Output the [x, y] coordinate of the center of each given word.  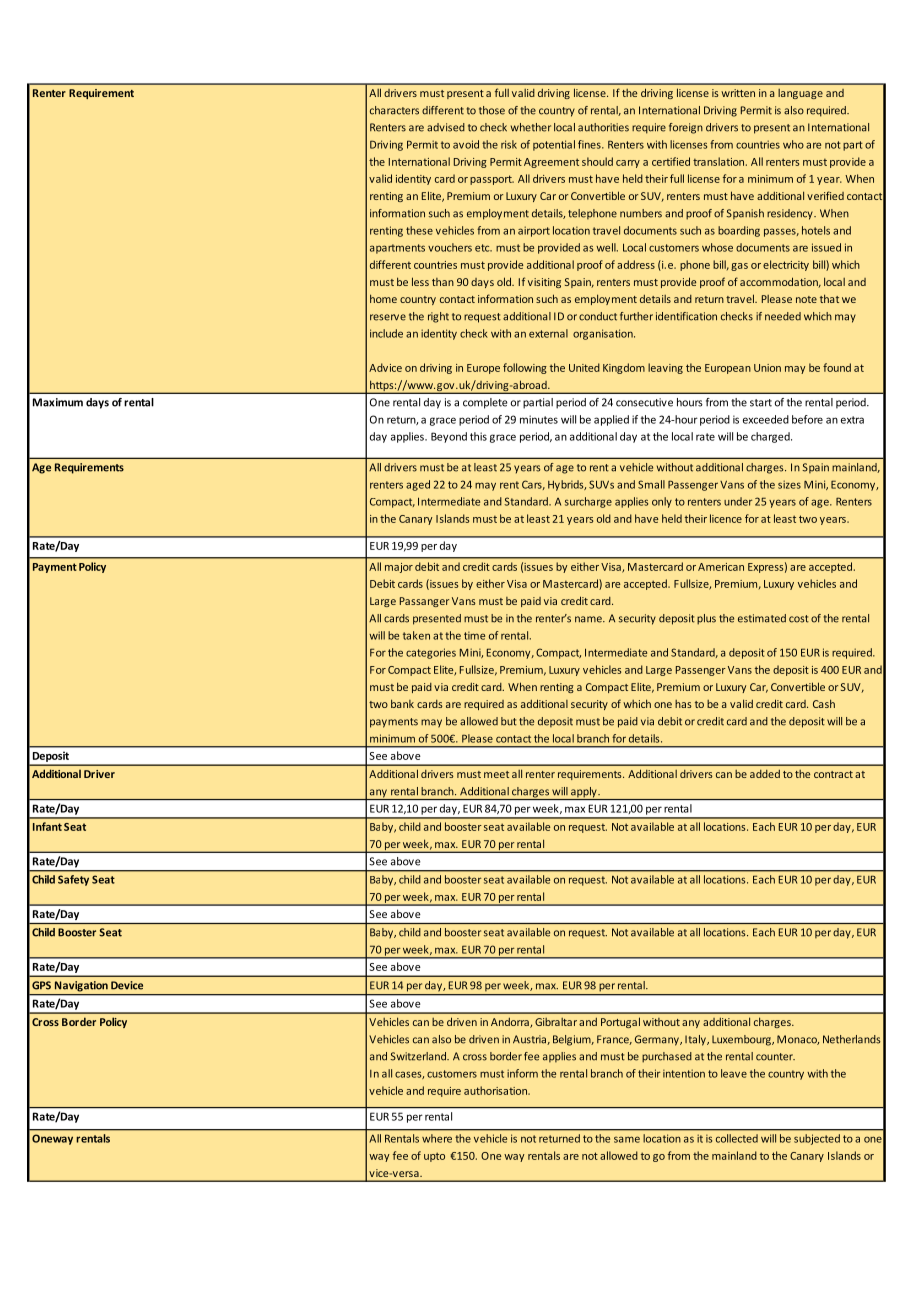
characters [394, 110]
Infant [47, 826]
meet [496, 774]
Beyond [449, 437]
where [437, 1138]
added [765, 774]
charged [771, 437]
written [738, 93]
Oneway [52, 1139]
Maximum [58, 402]
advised [446, 127]
